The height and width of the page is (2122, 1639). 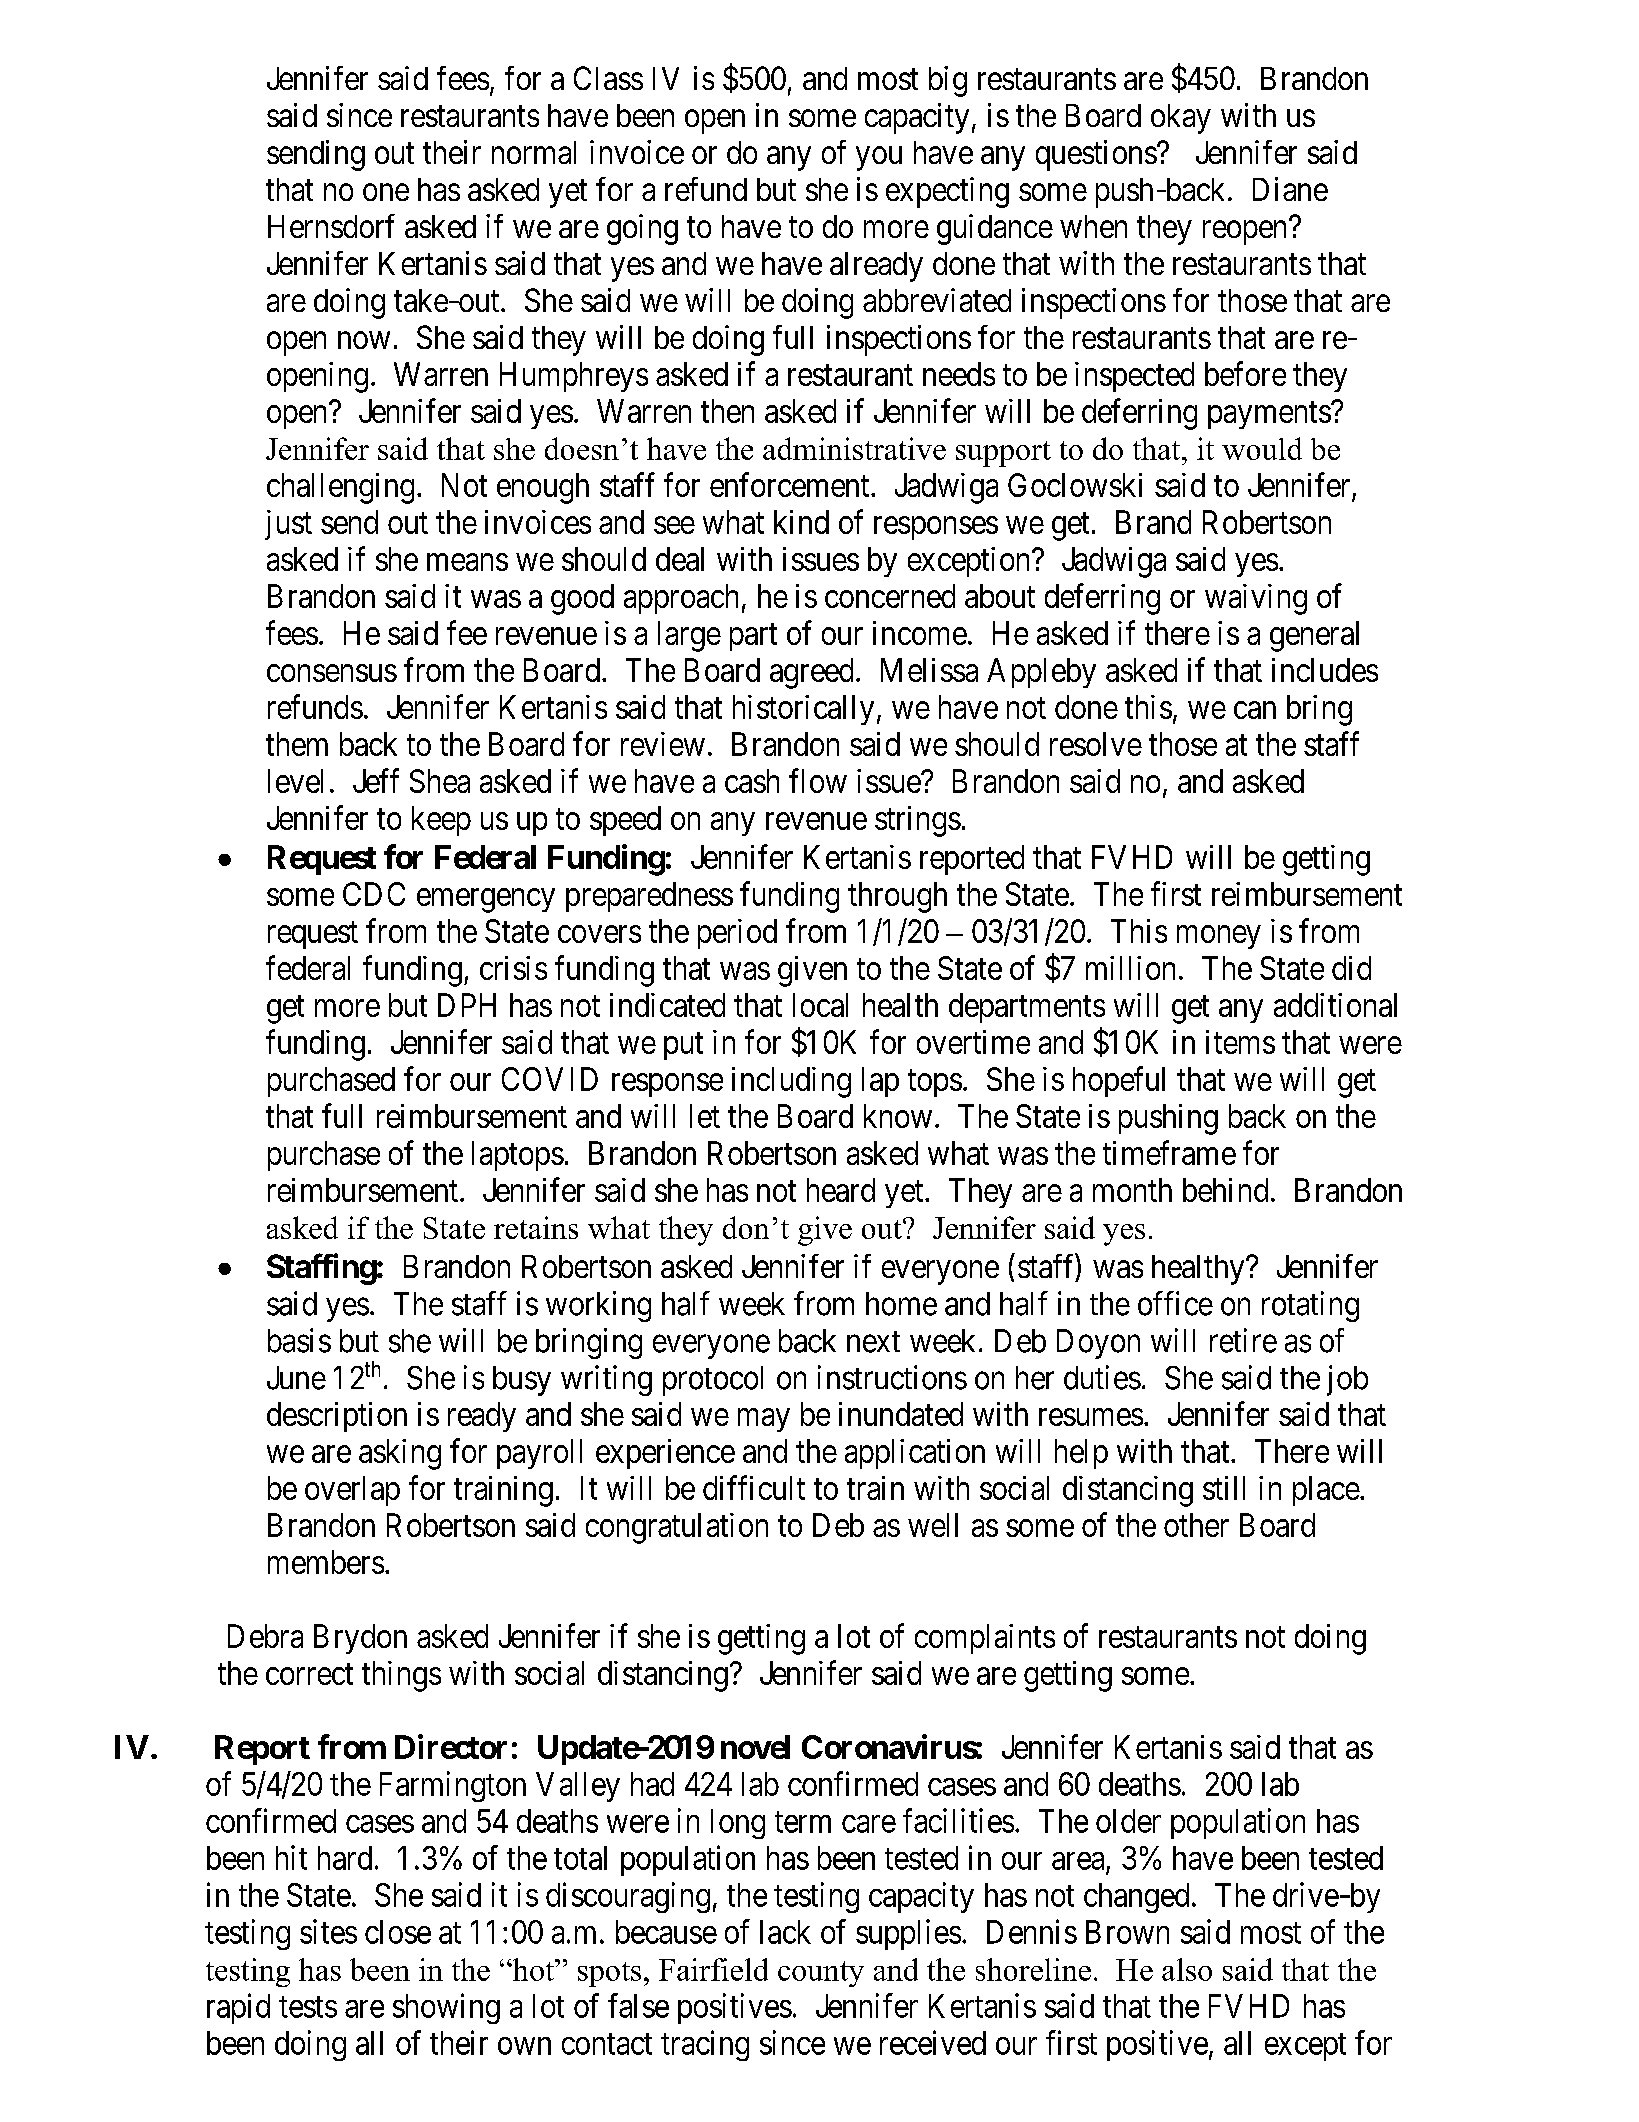 What do you see at coordinates (534, 152) in the page?
I see `normal` at bounding box center [534, 152].
